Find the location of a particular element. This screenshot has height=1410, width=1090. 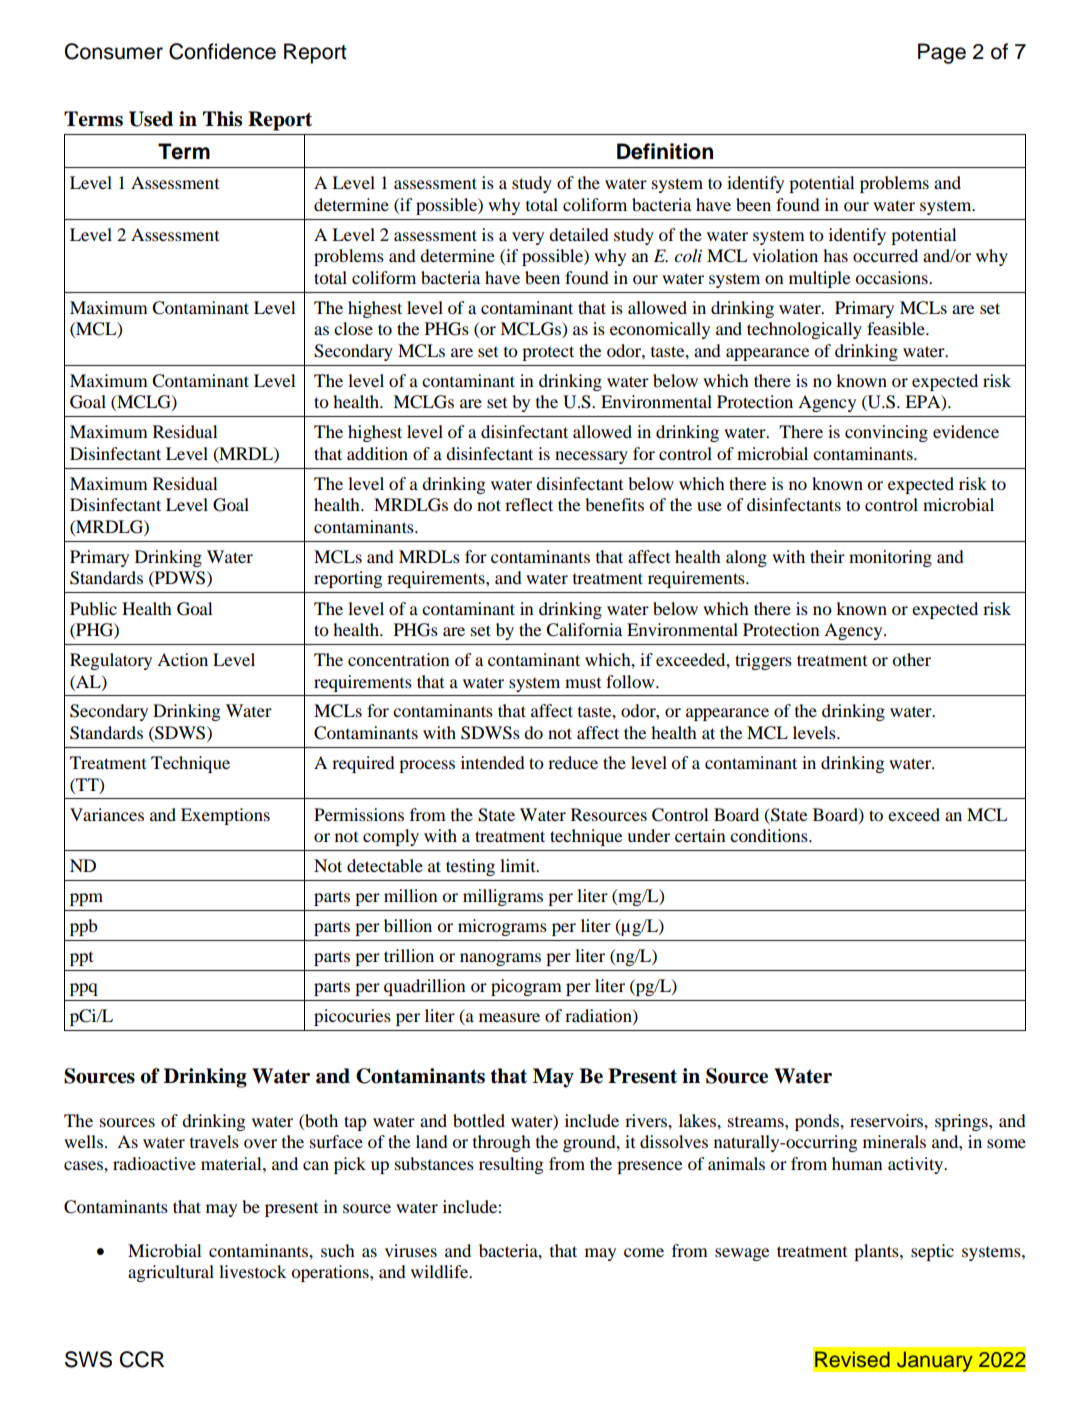

Definition is located at coordinates (665, 151).
